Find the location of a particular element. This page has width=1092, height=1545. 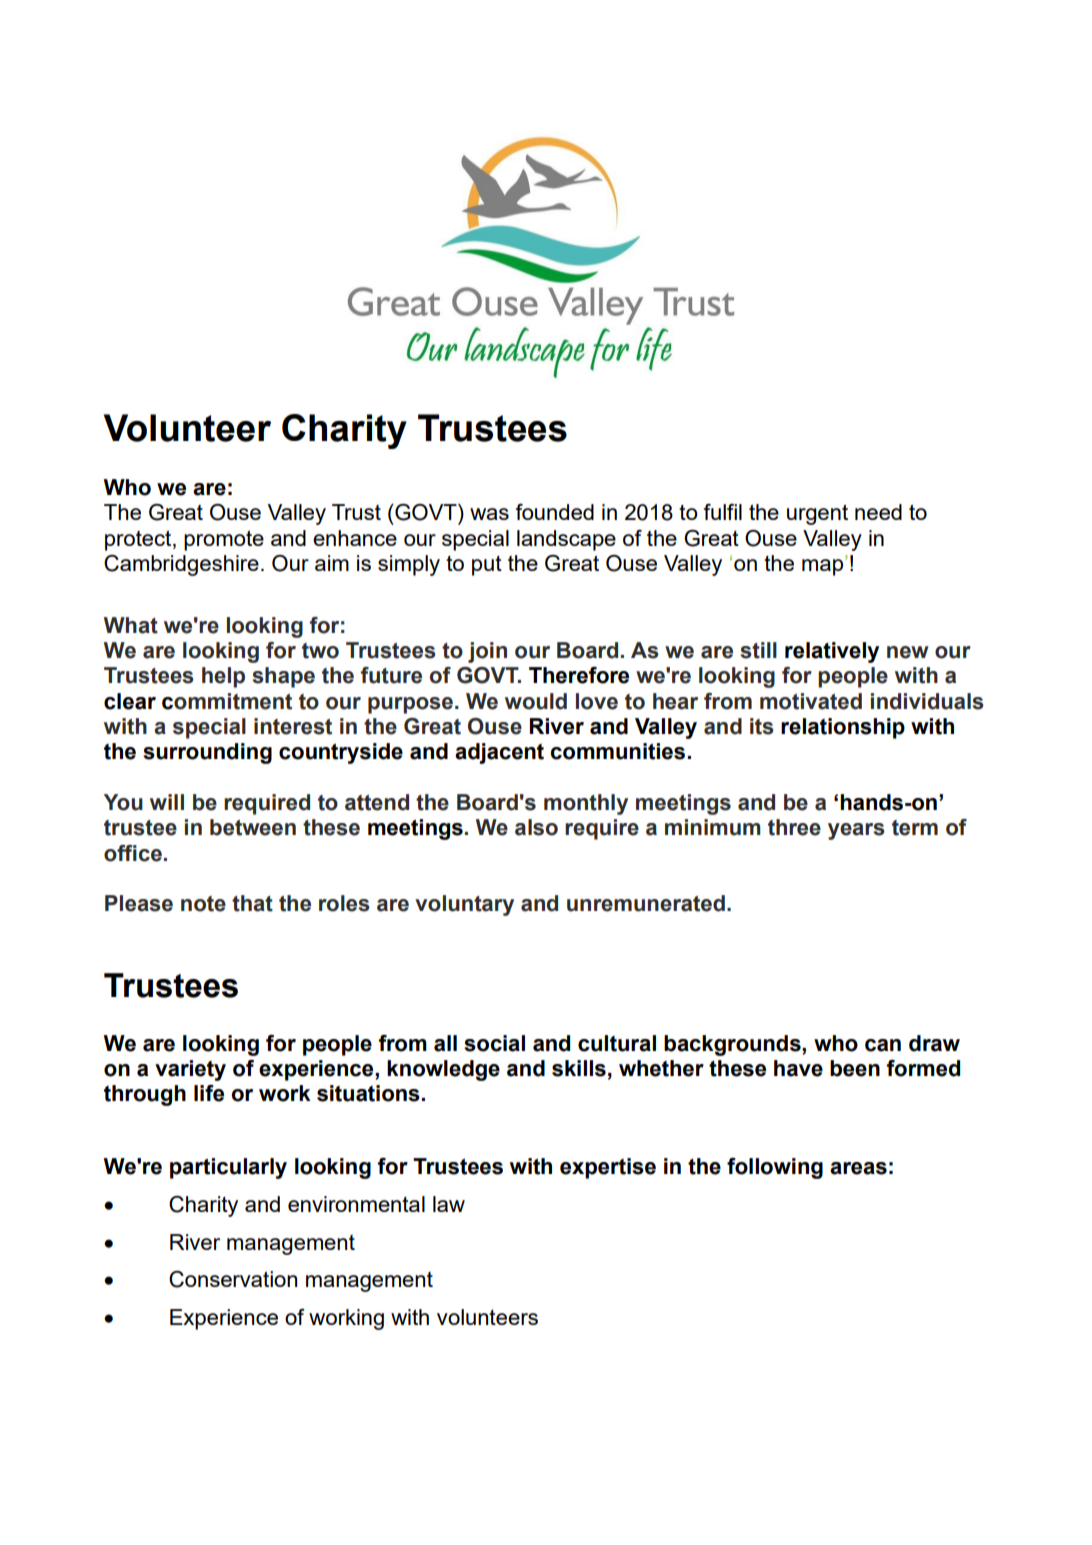

years is located at coordinates (856, 831).
